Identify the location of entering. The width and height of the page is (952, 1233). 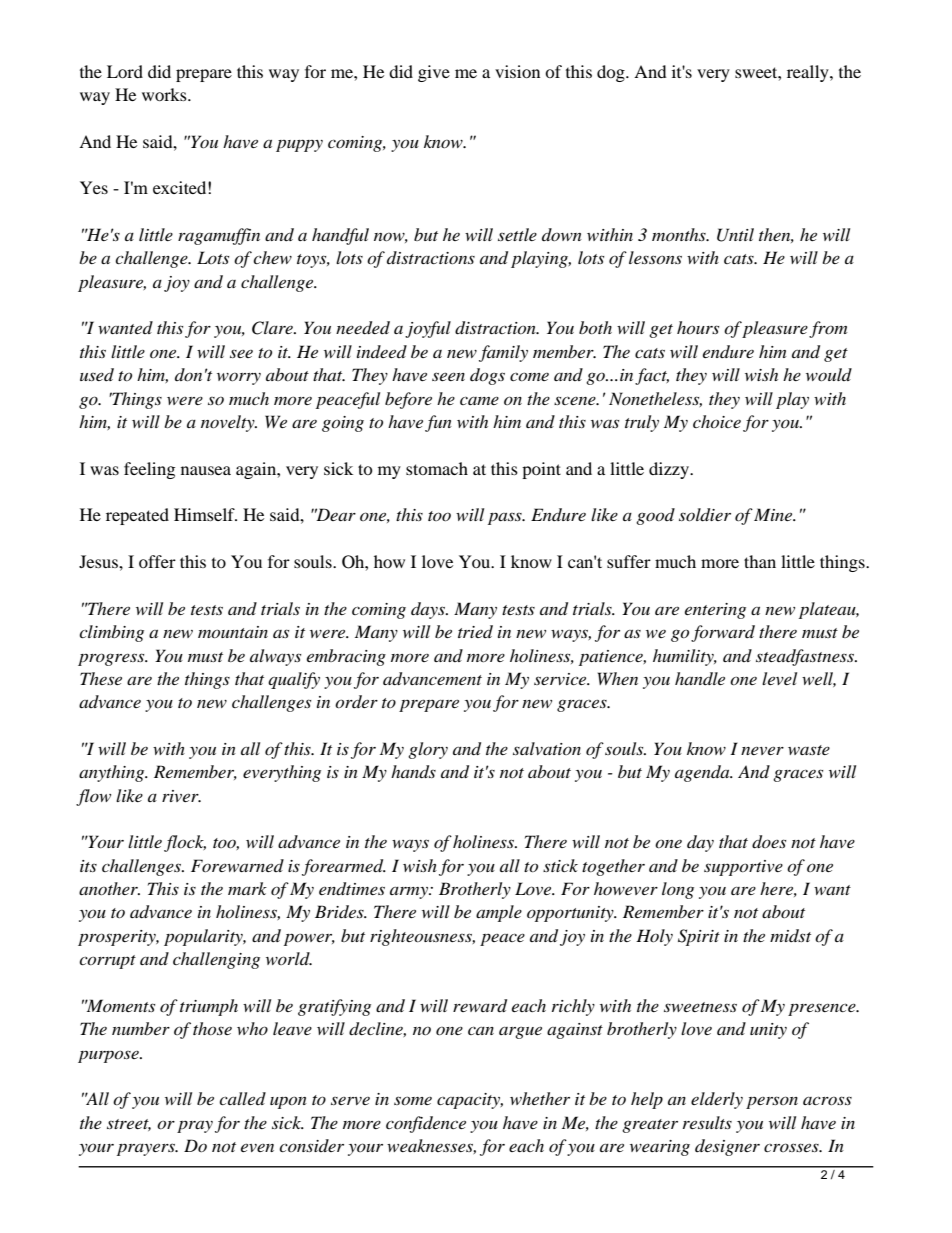
(715, 611).
